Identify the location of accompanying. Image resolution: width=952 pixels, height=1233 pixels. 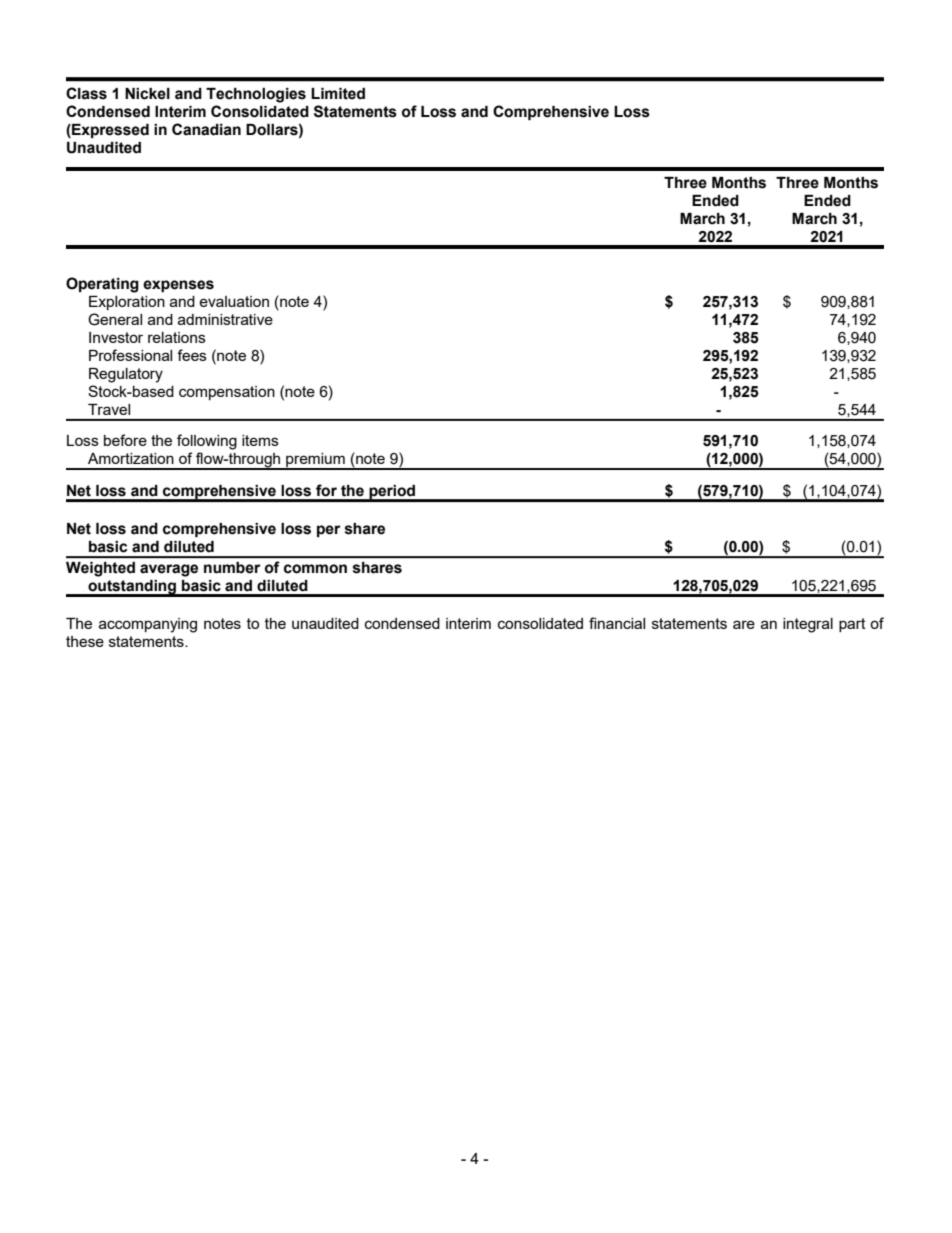
(148, 625).
